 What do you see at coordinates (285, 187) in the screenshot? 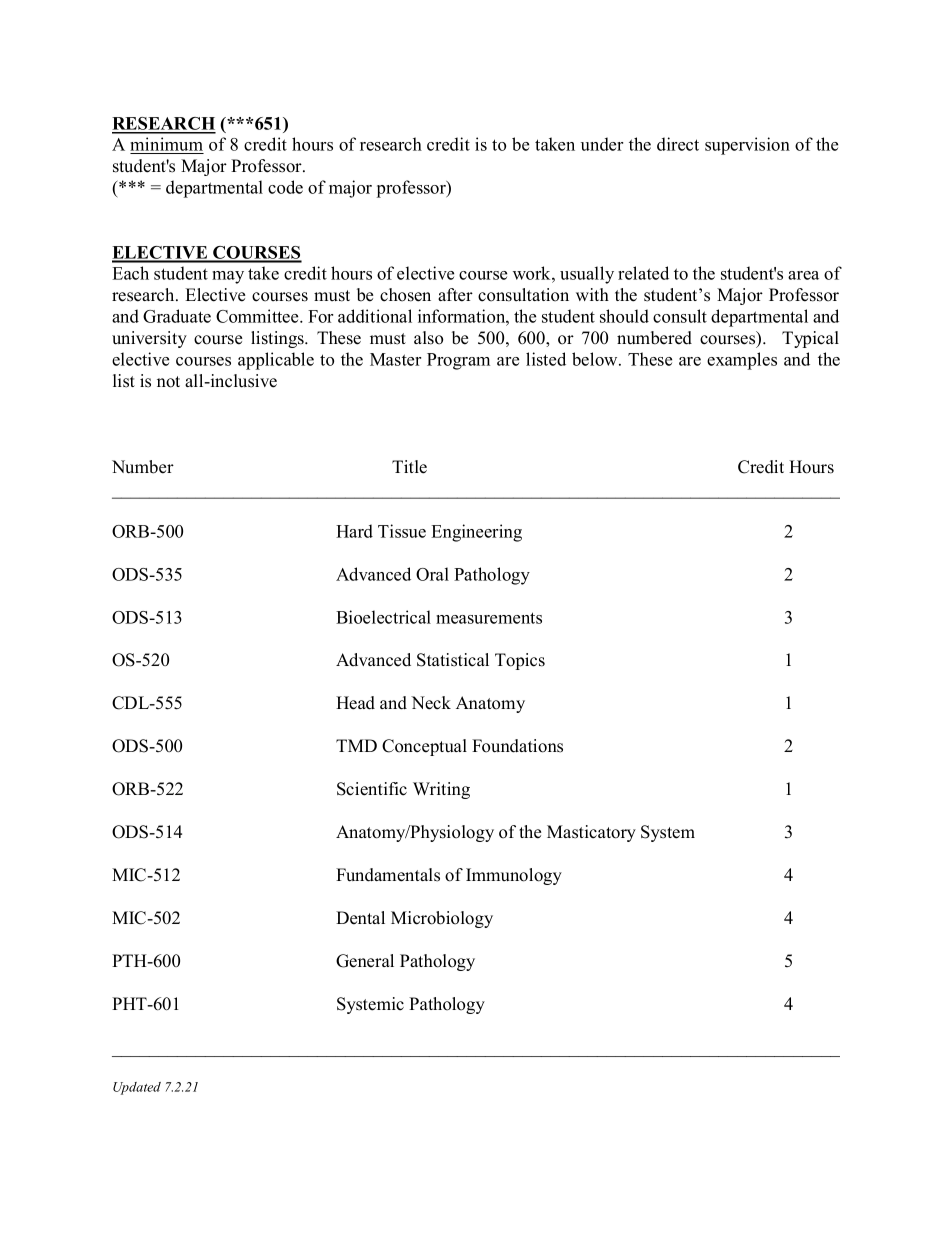
I see `code` at bounding box center [285, 187].
